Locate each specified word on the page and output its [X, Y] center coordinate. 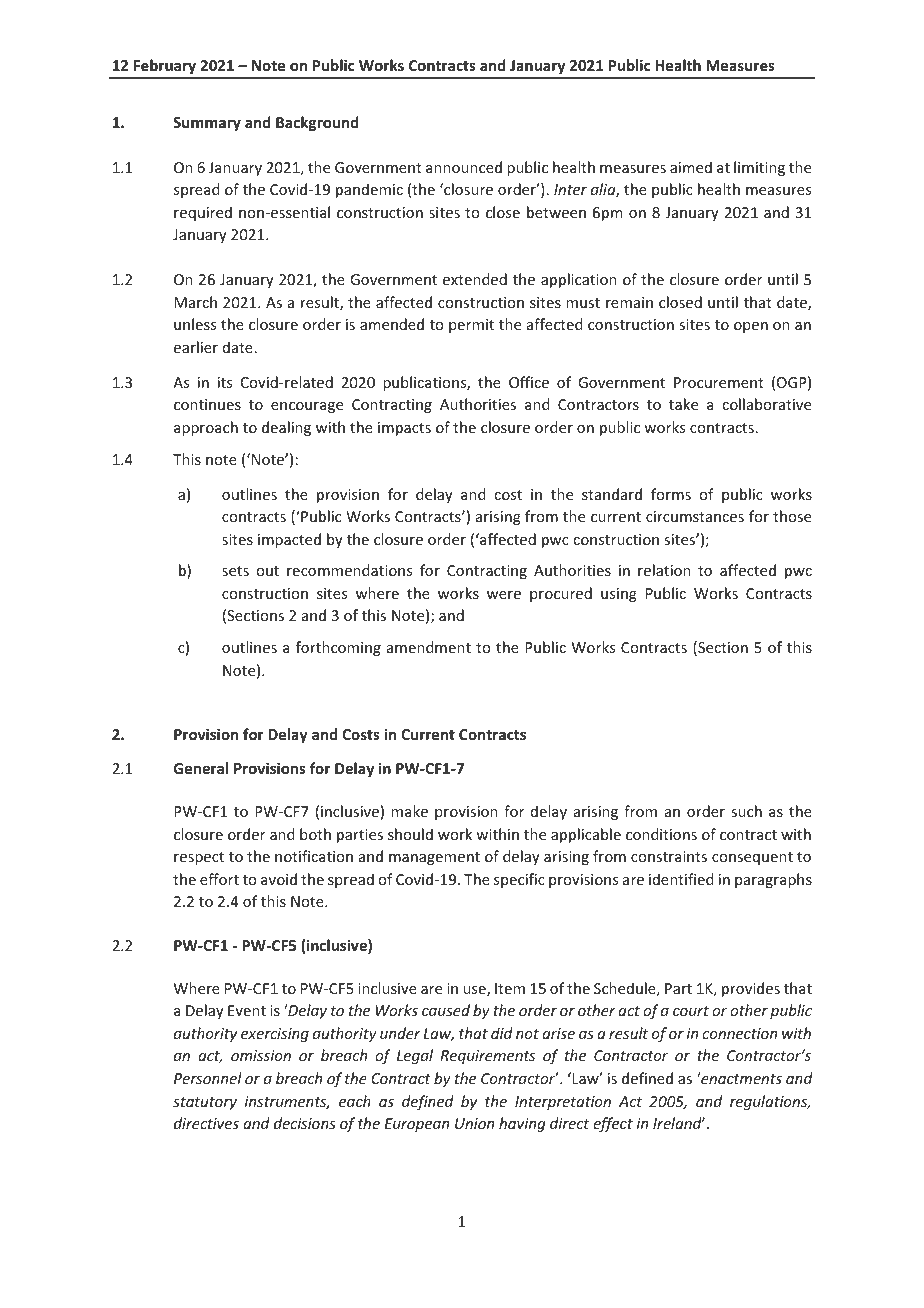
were [504, 595]
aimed [691, 167]
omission [261, 1055]
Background [317, 123]
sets [235, 571]
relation [664, 570]
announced [464, 167]
